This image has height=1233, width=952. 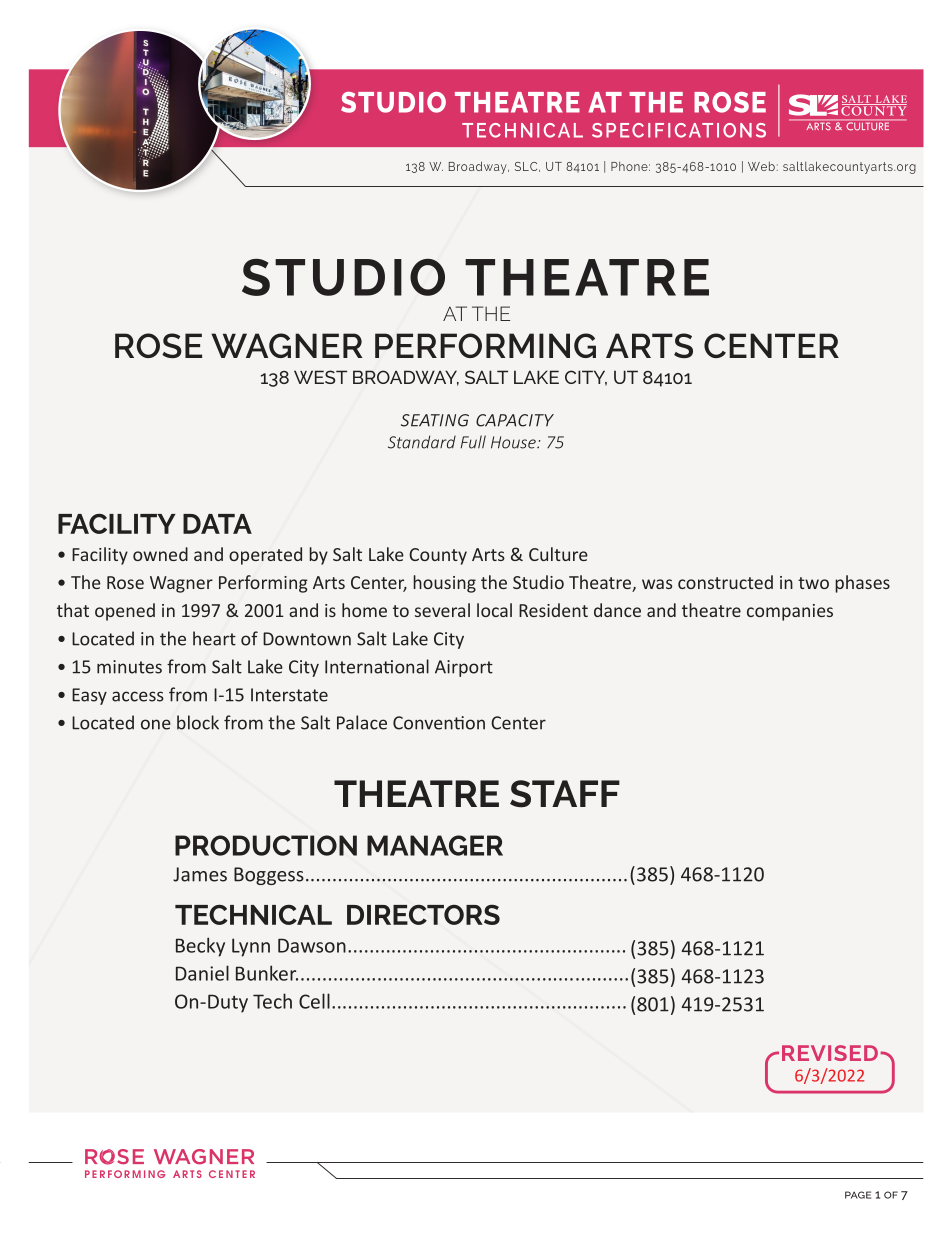 What do you see at coordinates (761, 166) in the image?
I see `Web` at bounding box center [761, 166].
